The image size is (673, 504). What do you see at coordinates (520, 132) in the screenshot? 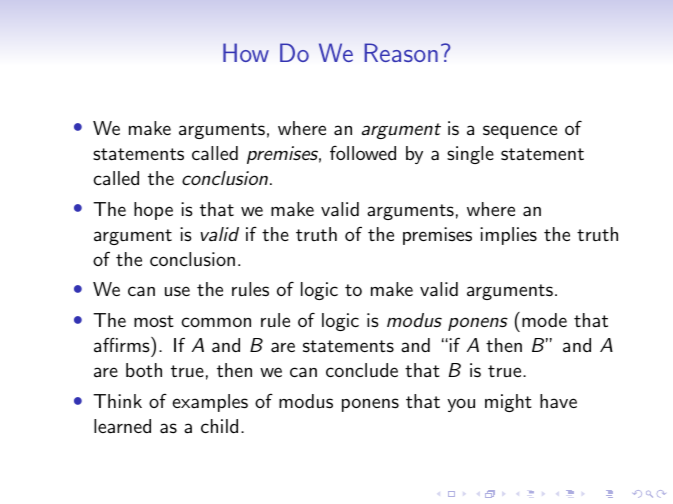
I see `sequence` at bounding box center [520, 132].
